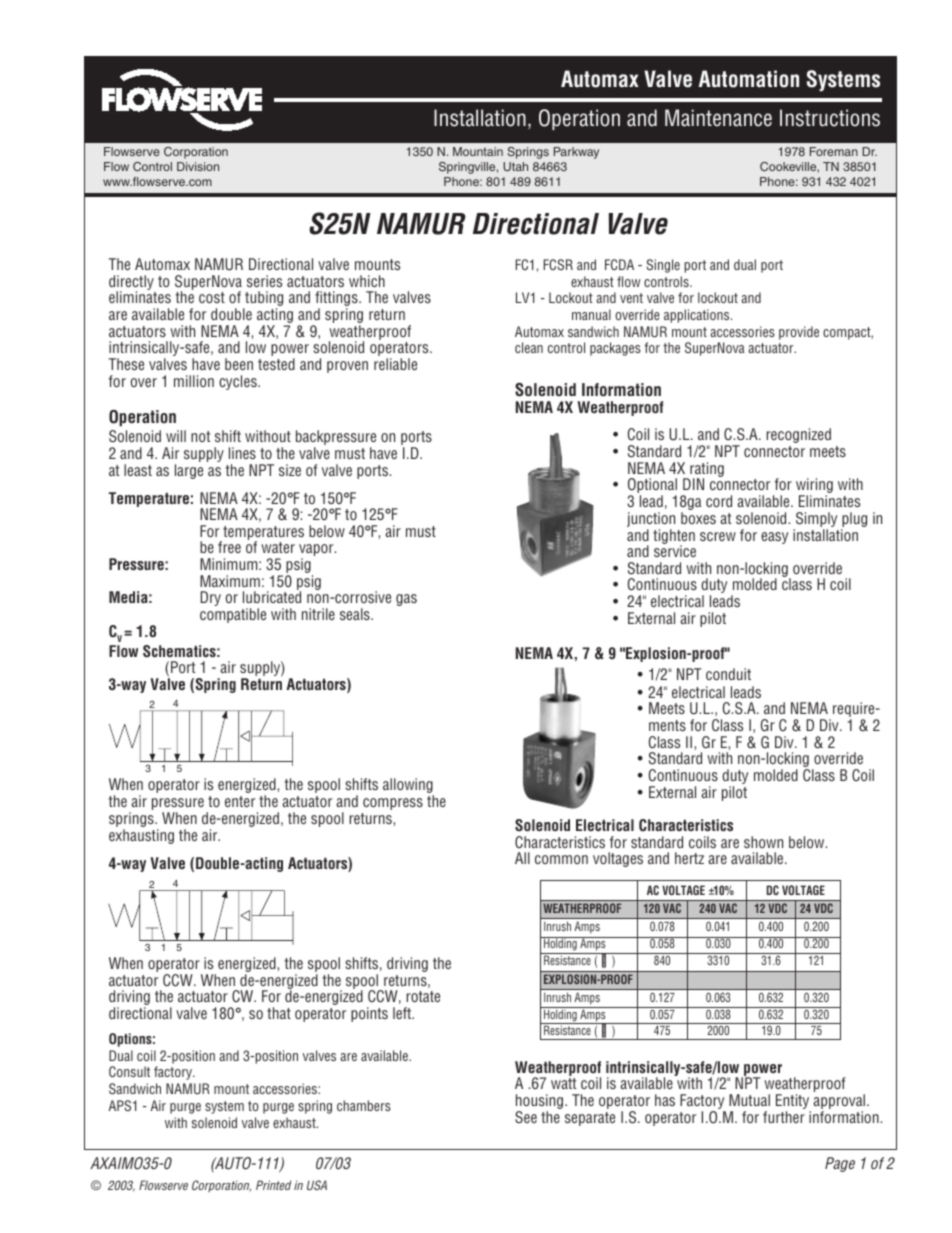 Image resolution: width=952 pixels, height=1233 pixels. Describe the element at coordinates (763, 842) in the image. I see `shown` at that location.
